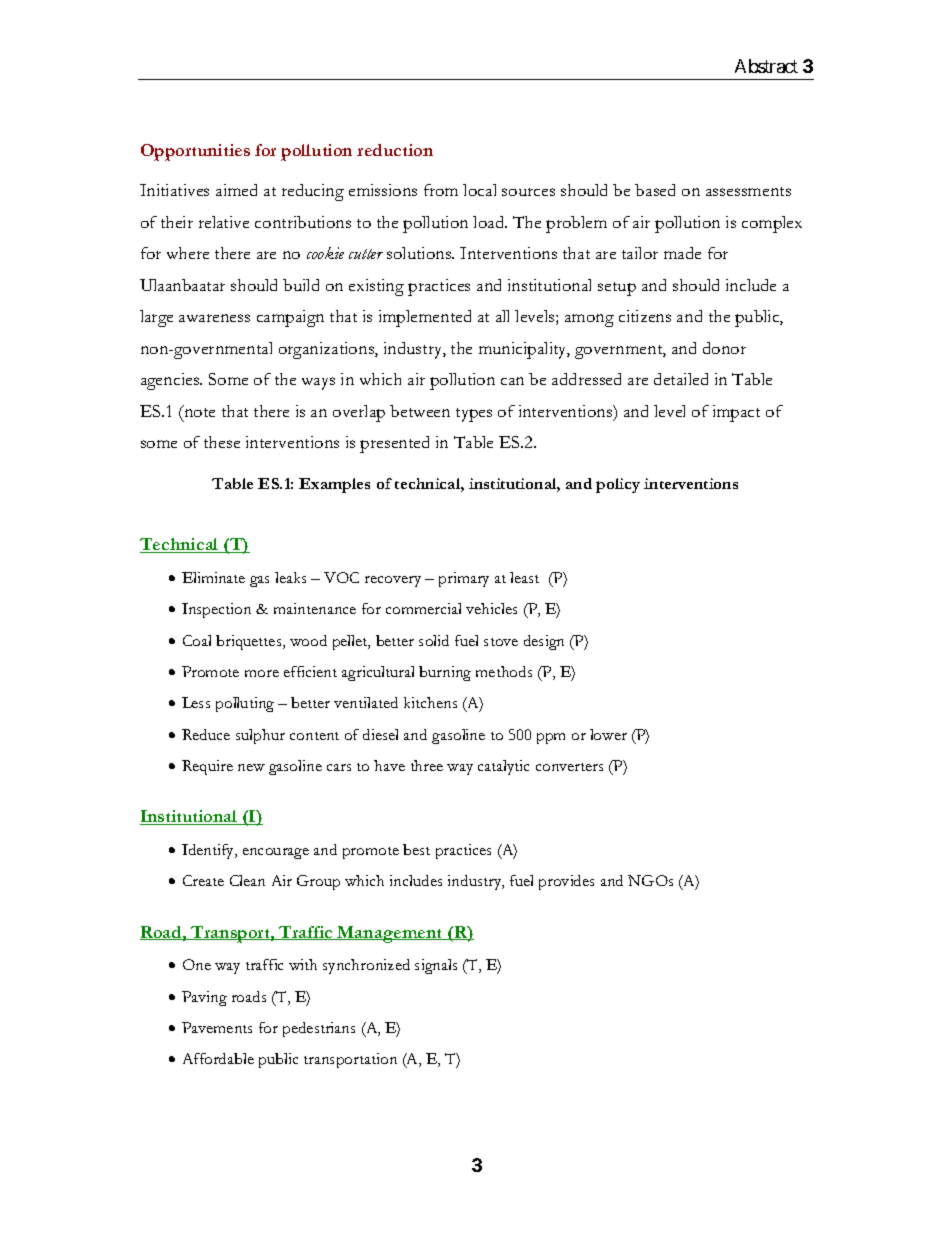 This page has height=1233, width=952. What do you see at coordinates (766, 66) in the page?
I see `Abstract` at bounding box center [766, 66].
